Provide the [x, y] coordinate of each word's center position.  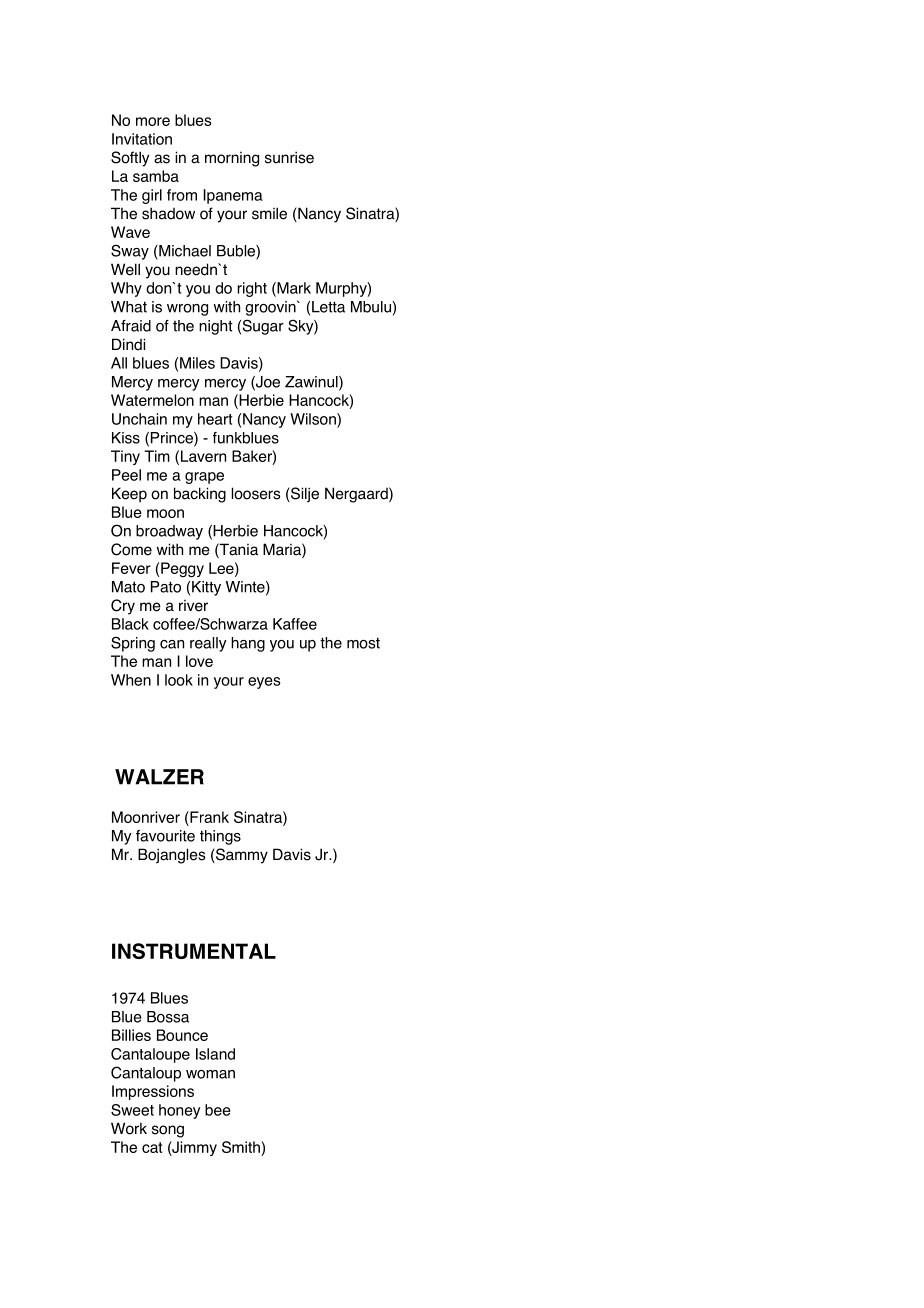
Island [215, 1054]
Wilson [314, 419]
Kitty [206, 588]
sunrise [289, 157]
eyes [264, 683]
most [363, 643]
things [220, 837]
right [252, 289]
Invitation [142, 139]
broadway [169, 532]
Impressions [153, 1092]
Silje [304, 495]
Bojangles [172, 856]
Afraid [131, 326]
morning [232, 159]
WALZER [159, 777]
